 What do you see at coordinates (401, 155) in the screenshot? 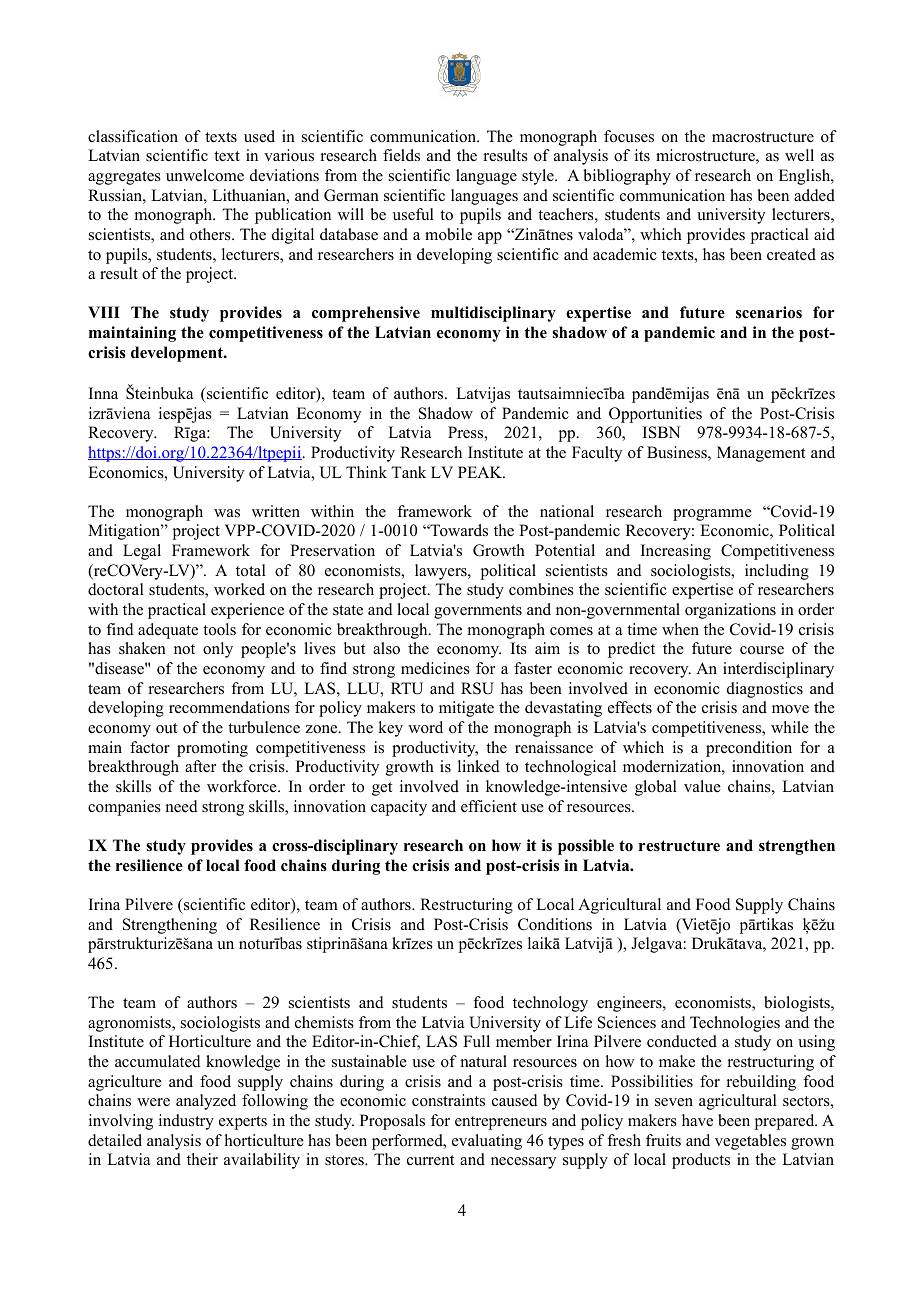
I see `fields` at bounding box center [401, 155].
